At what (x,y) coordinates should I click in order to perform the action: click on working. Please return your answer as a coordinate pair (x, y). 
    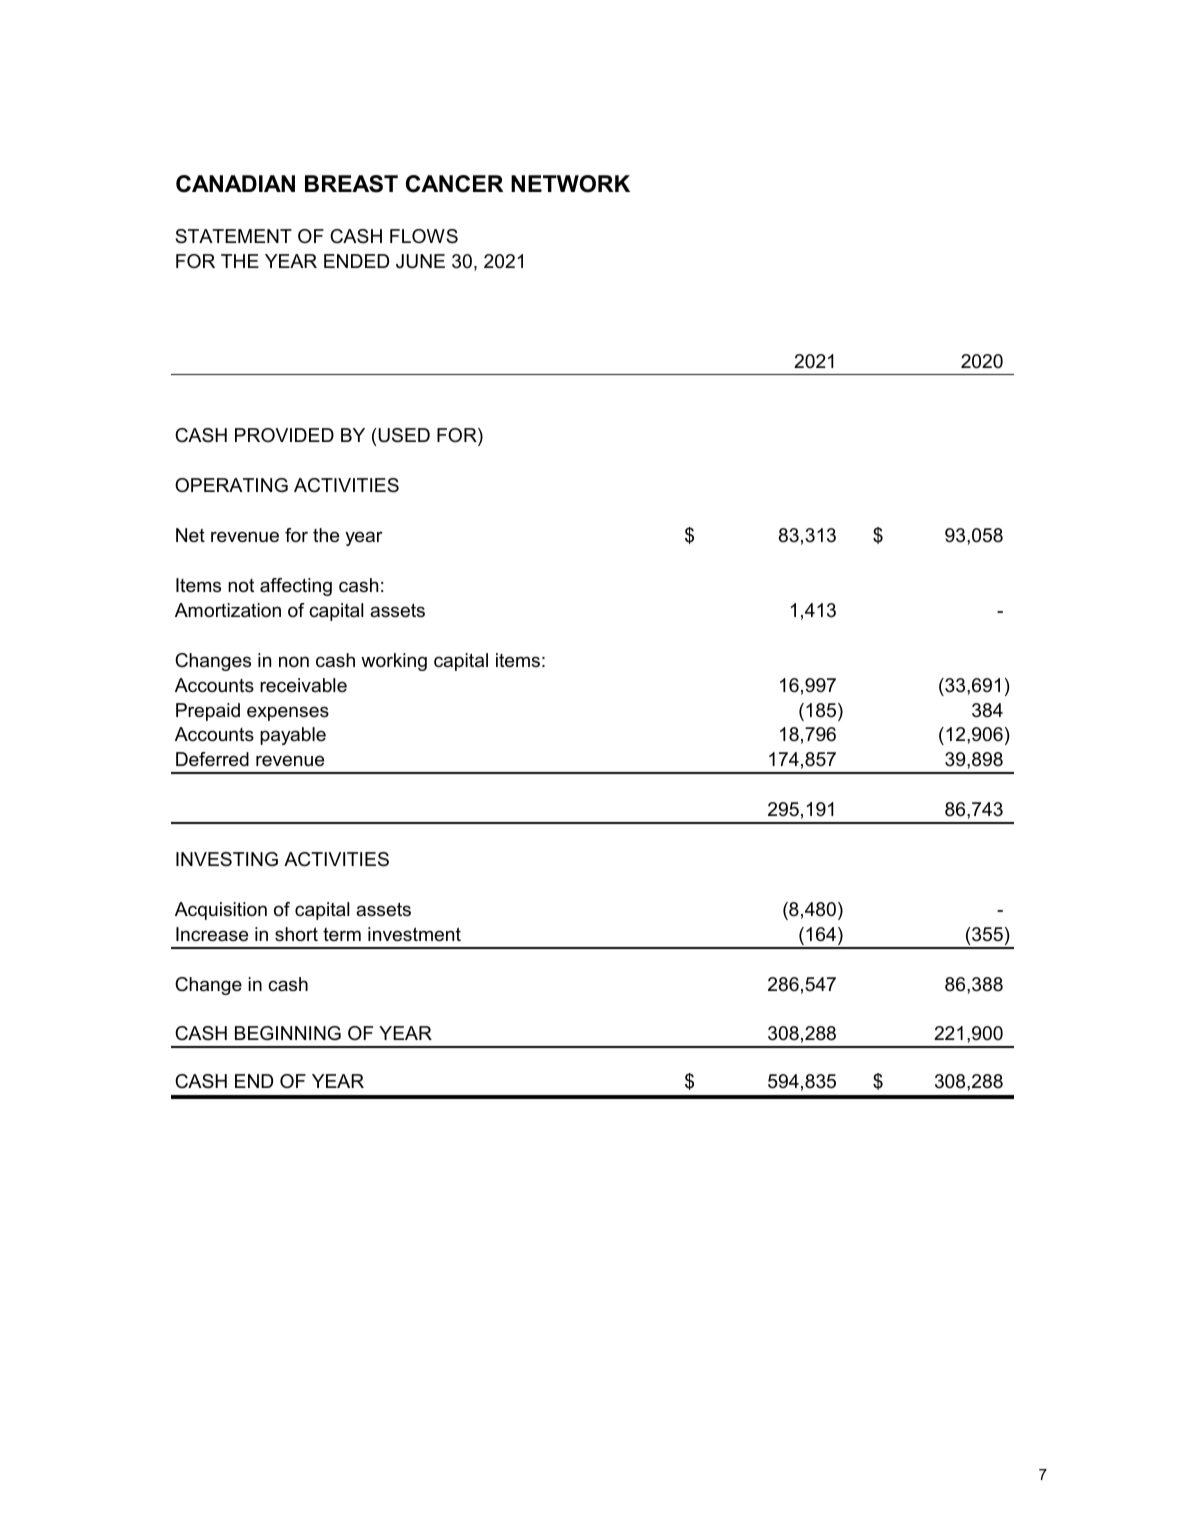
    Looking at the image, I should click on (394, 662).
